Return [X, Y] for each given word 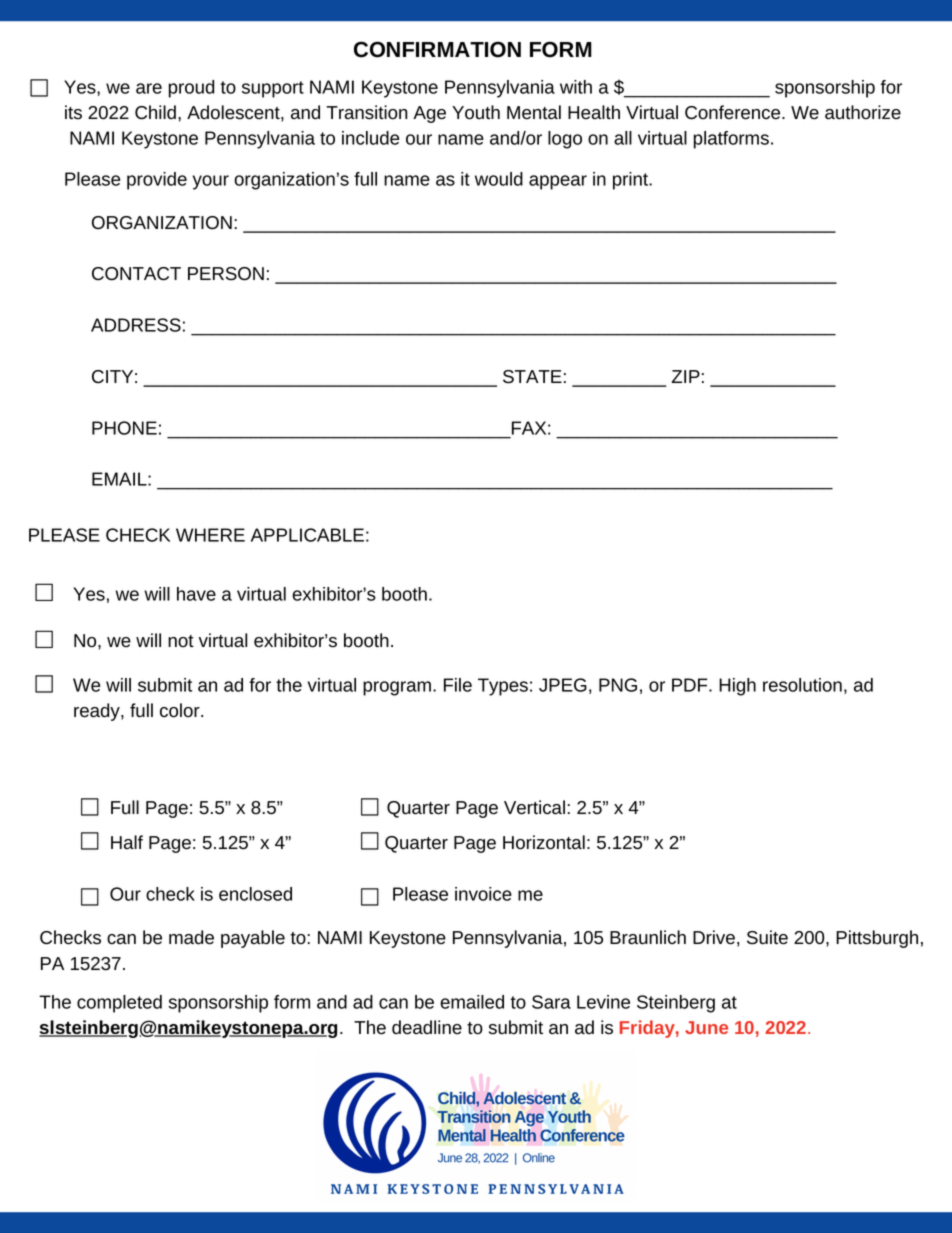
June [706, 1027]
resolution [802, 685]
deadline [427, 1027]
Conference [732, 112]
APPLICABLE [307, 535]
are [149, 88]
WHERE [210, 535]
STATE [532, 377]
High [737, 687]
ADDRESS [136, 325]
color [181, 710]
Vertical [534, 807]
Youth [476, 112]
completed [119, 1004]
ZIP [685, 376]
